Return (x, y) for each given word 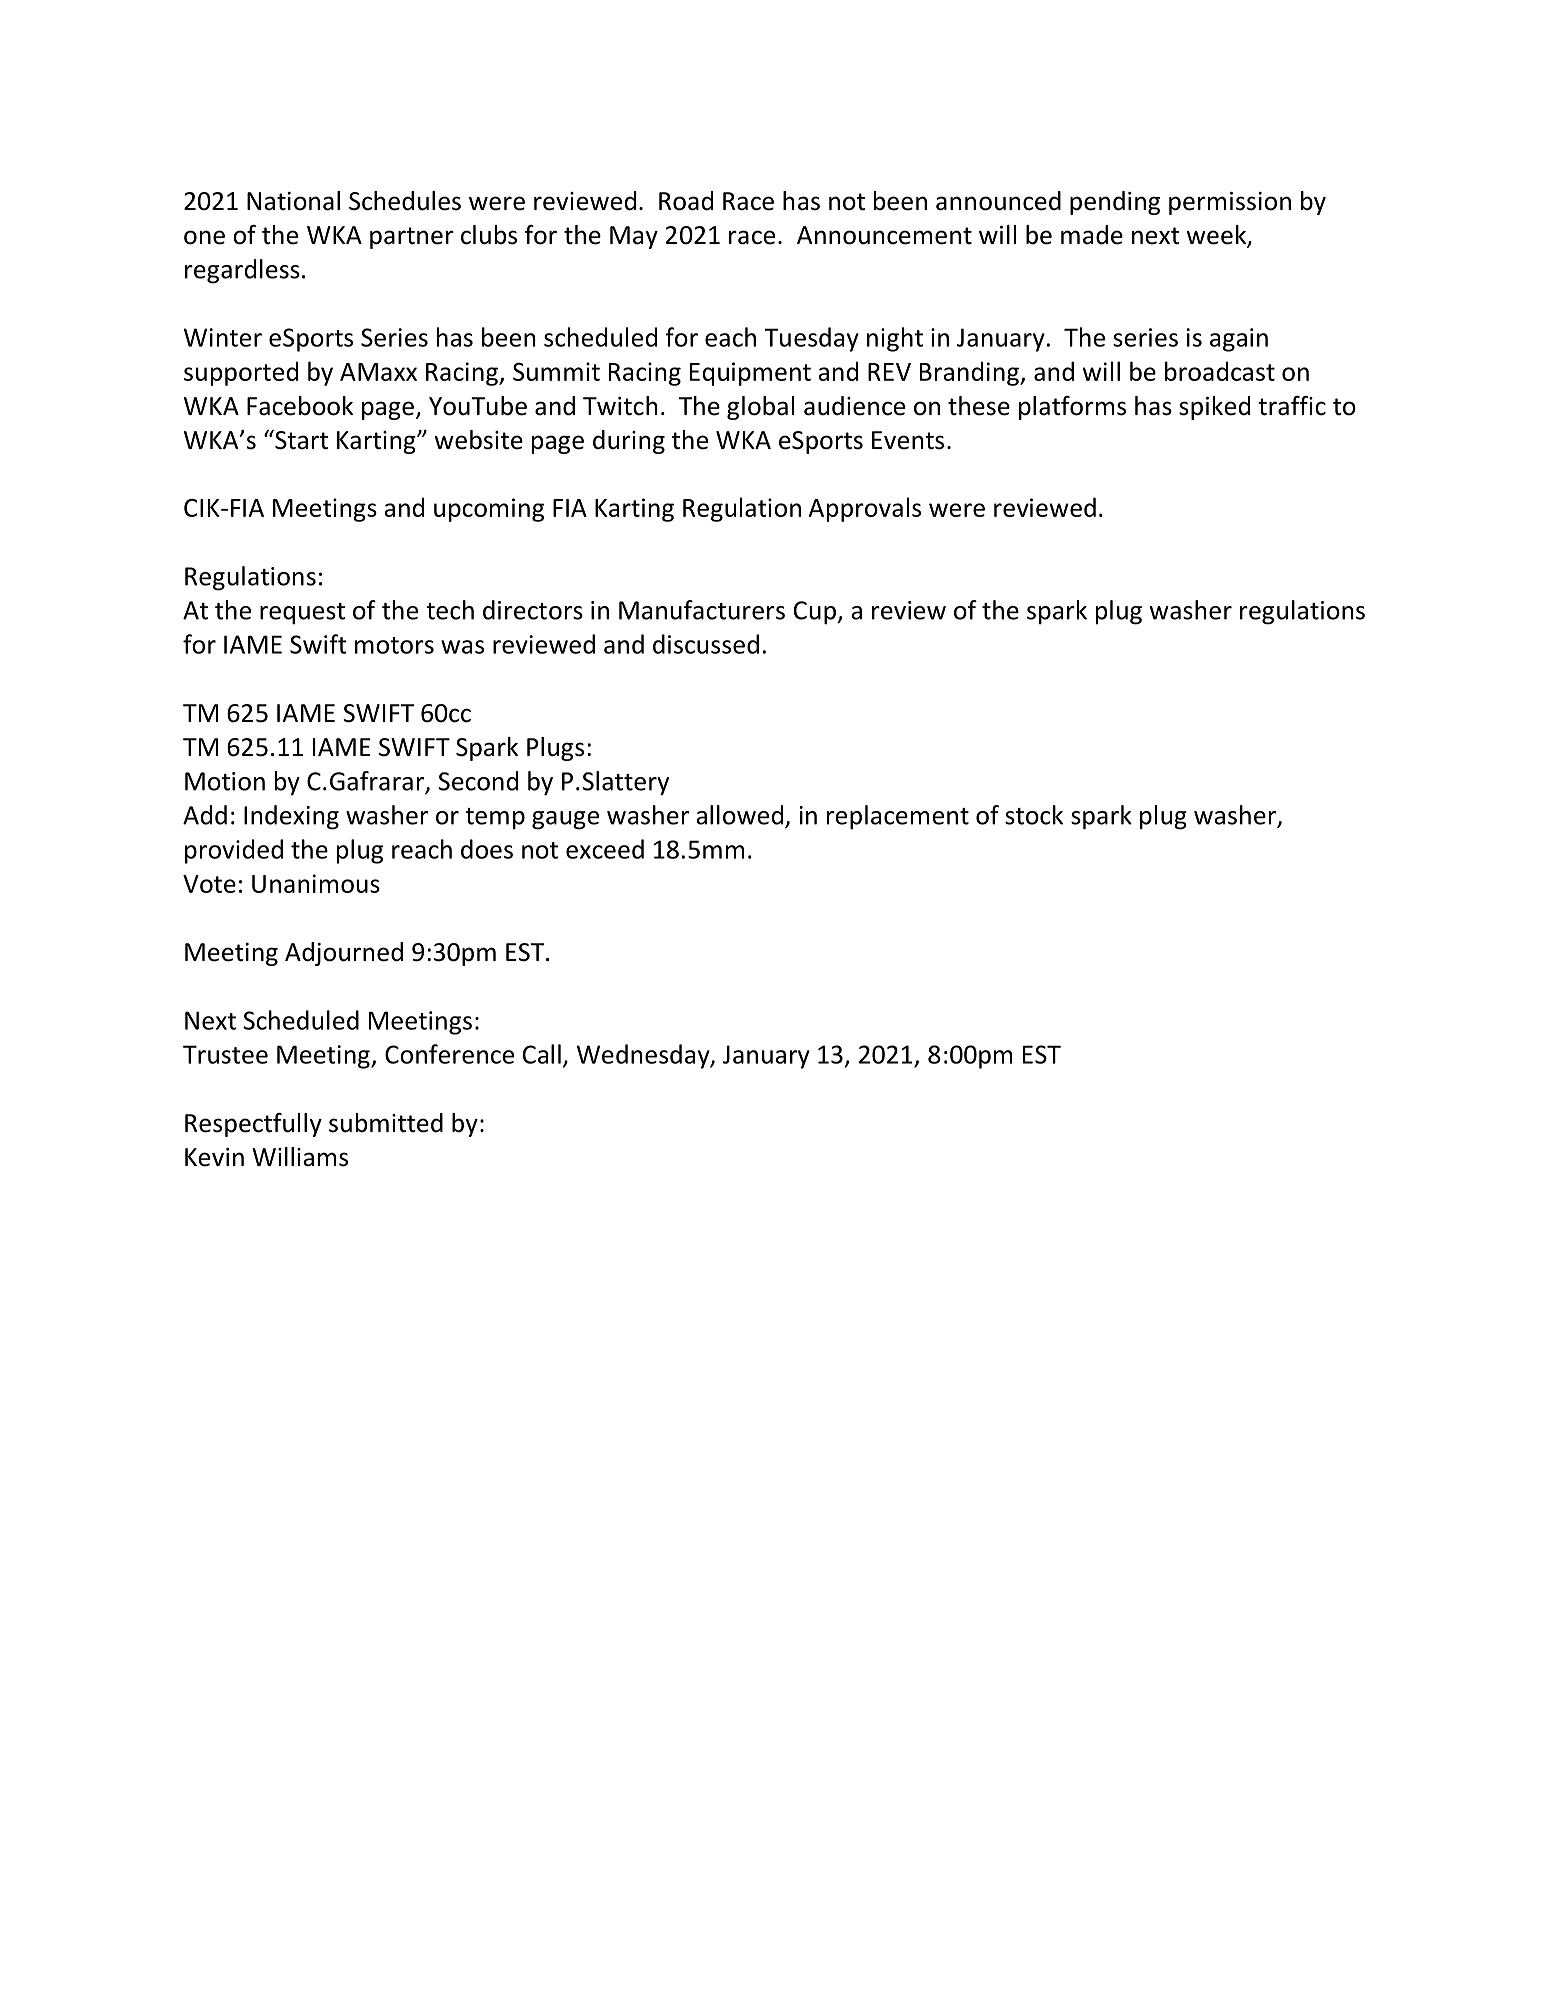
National (293, 201)
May (634, 237)
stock (1034, 815)
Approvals (865, 509)
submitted (386, 1123)
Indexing (291, 817)
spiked (1214, 408)
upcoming (489, 510)
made (1092, 235)
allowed (741, 816)
